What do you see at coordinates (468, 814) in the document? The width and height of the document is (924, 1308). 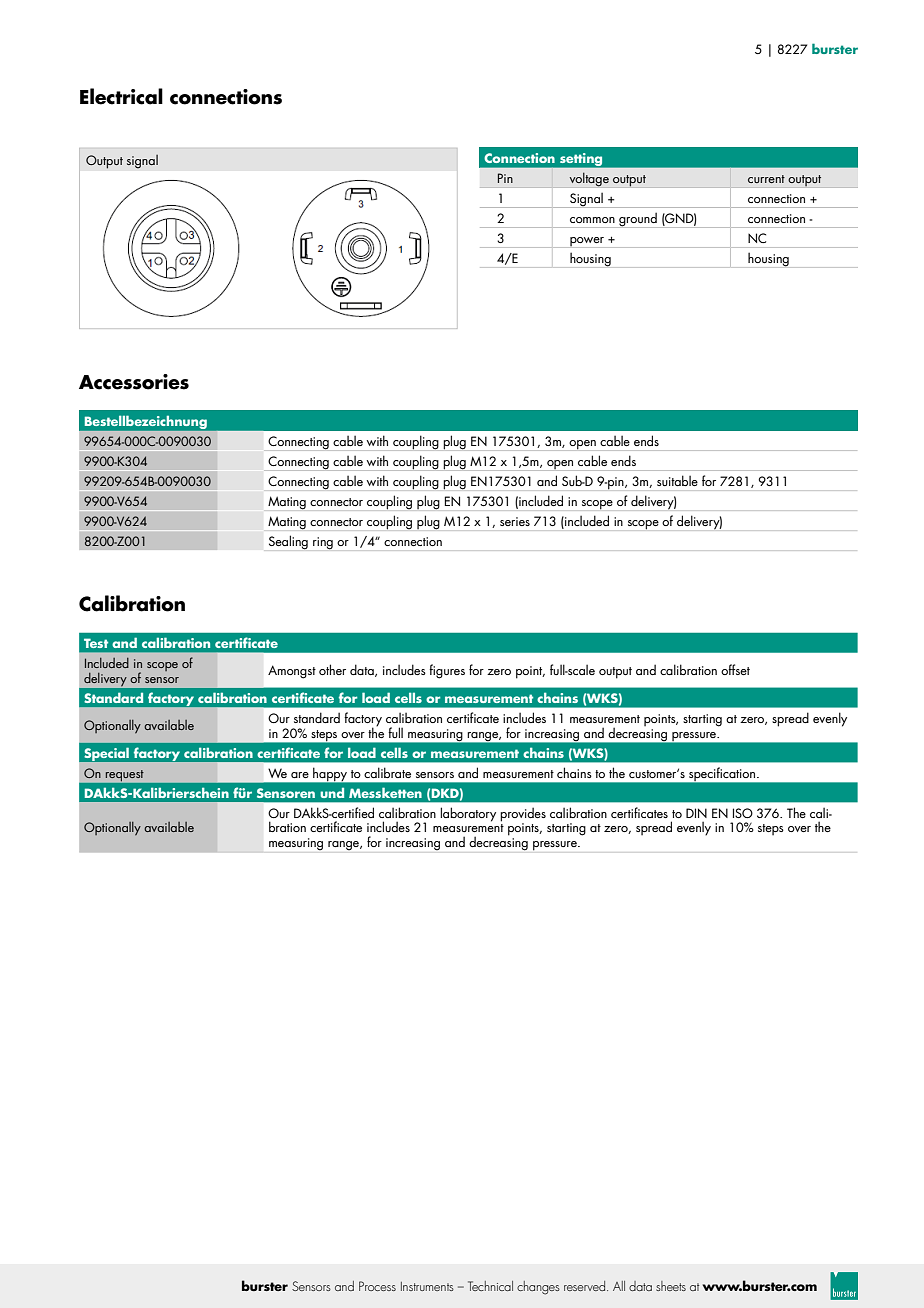 I see `laboratory` at bounding box center [468, 814].
